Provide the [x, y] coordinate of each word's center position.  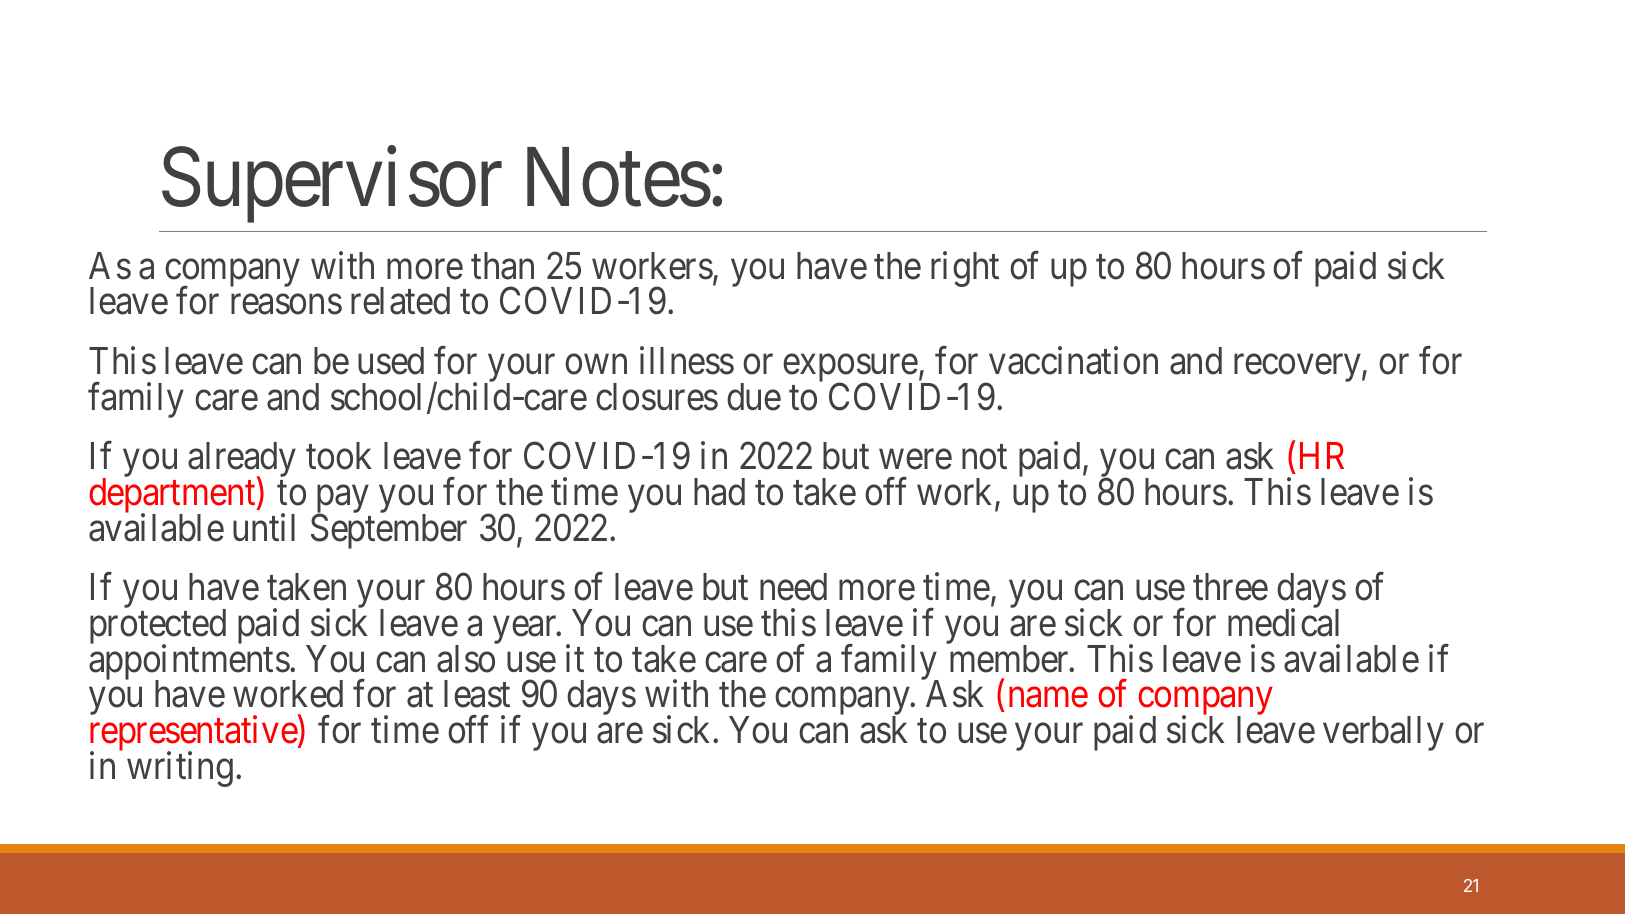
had [719, 492]
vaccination [1073, 361]
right [965, 269]
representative [194, 735]
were [915, 460]
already [242, 461]
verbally [1383, 733]
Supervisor [332, 185]
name [1048, 698]
